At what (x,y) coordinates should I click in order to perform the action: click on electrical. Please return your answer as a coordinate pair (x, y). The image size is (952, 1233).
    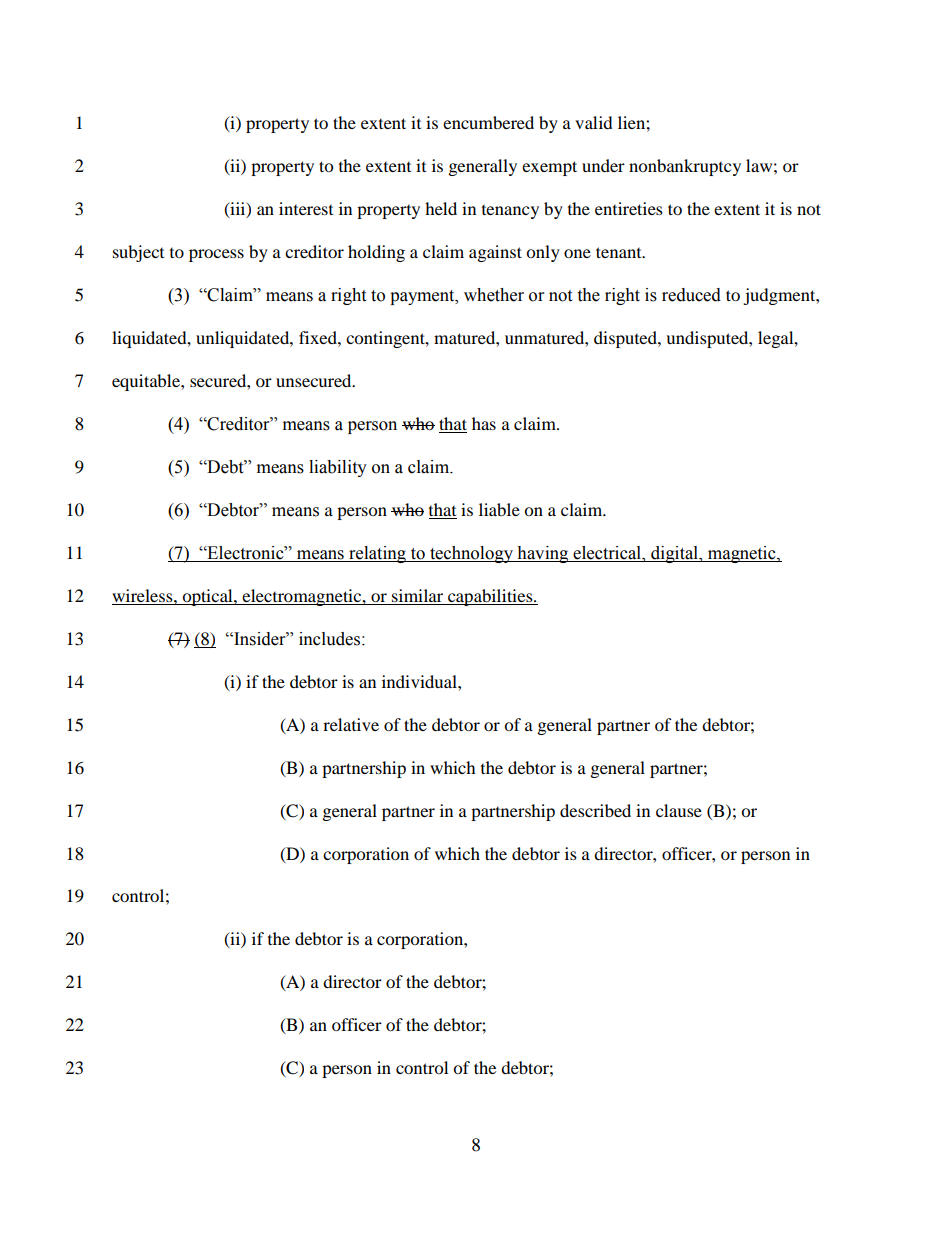
    Looking at the image, I should click on (608, 553).
